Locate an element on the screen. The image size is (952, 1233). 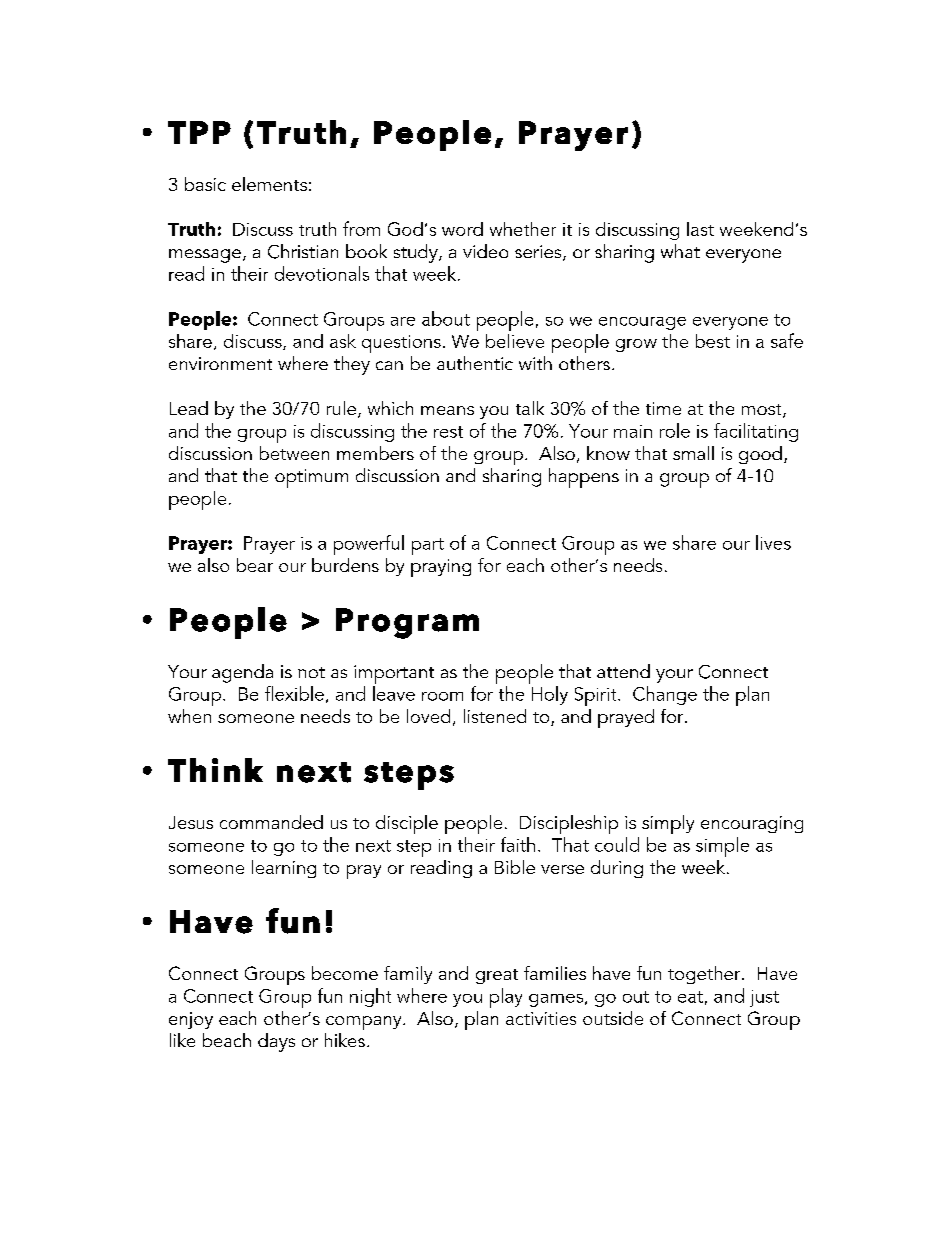
best is located at coordinates (713, 341).
